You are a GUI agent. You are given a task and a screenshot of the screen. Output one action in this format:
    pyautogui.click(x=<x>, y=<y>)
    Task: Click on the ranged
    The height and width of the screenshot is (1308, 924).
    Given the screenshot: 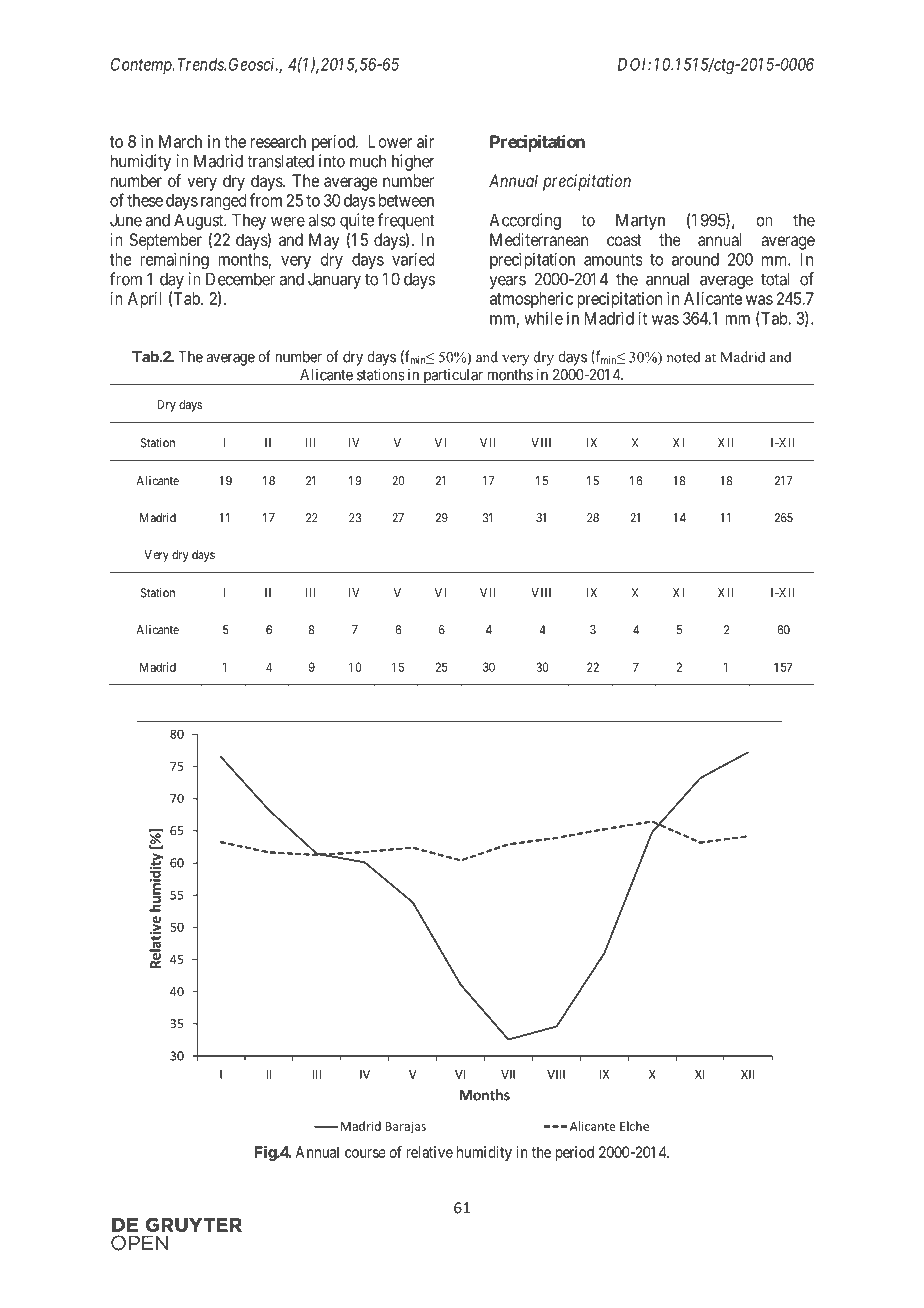 What is the action you would take?
    pyautogui.click(x=223, y=202)
